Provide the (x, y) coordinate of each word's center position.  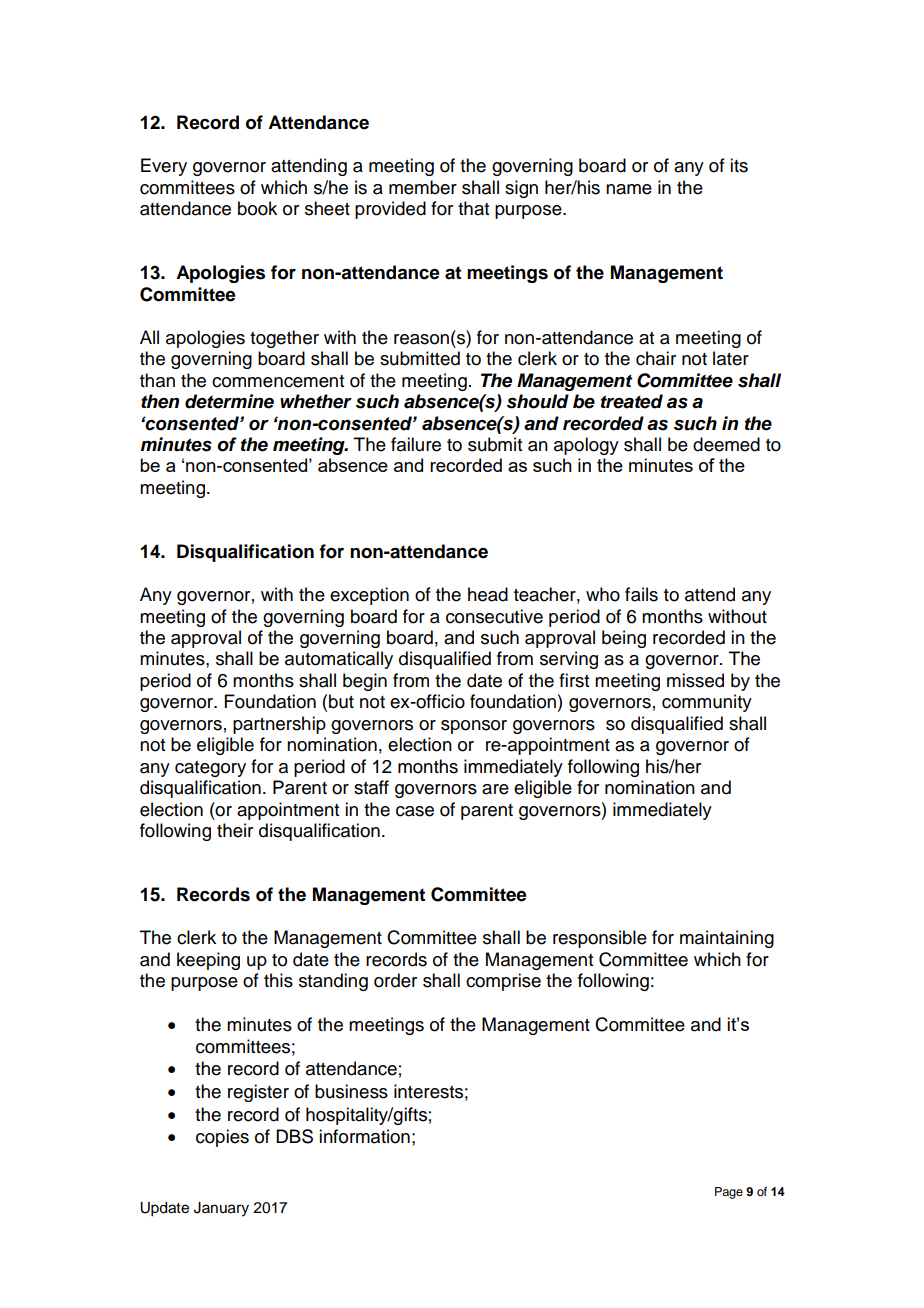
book (257, 208)
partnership (279, 725)
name (629, 189)
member (423, 187)
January (221, 1209)
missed (695, 680)
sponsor (474, 727)
